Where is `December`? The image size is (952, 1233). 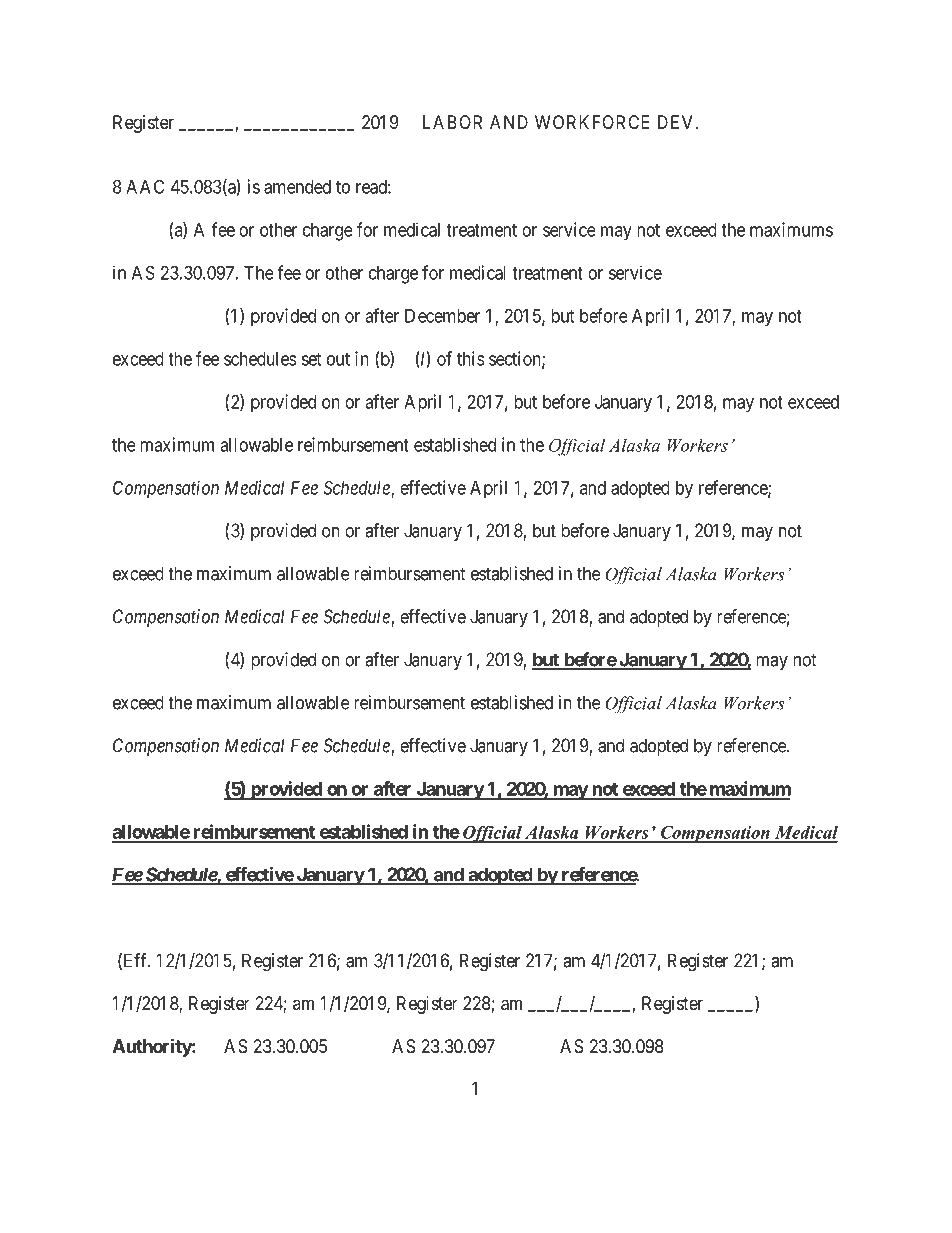
December is located at coordinates (442, 316).
